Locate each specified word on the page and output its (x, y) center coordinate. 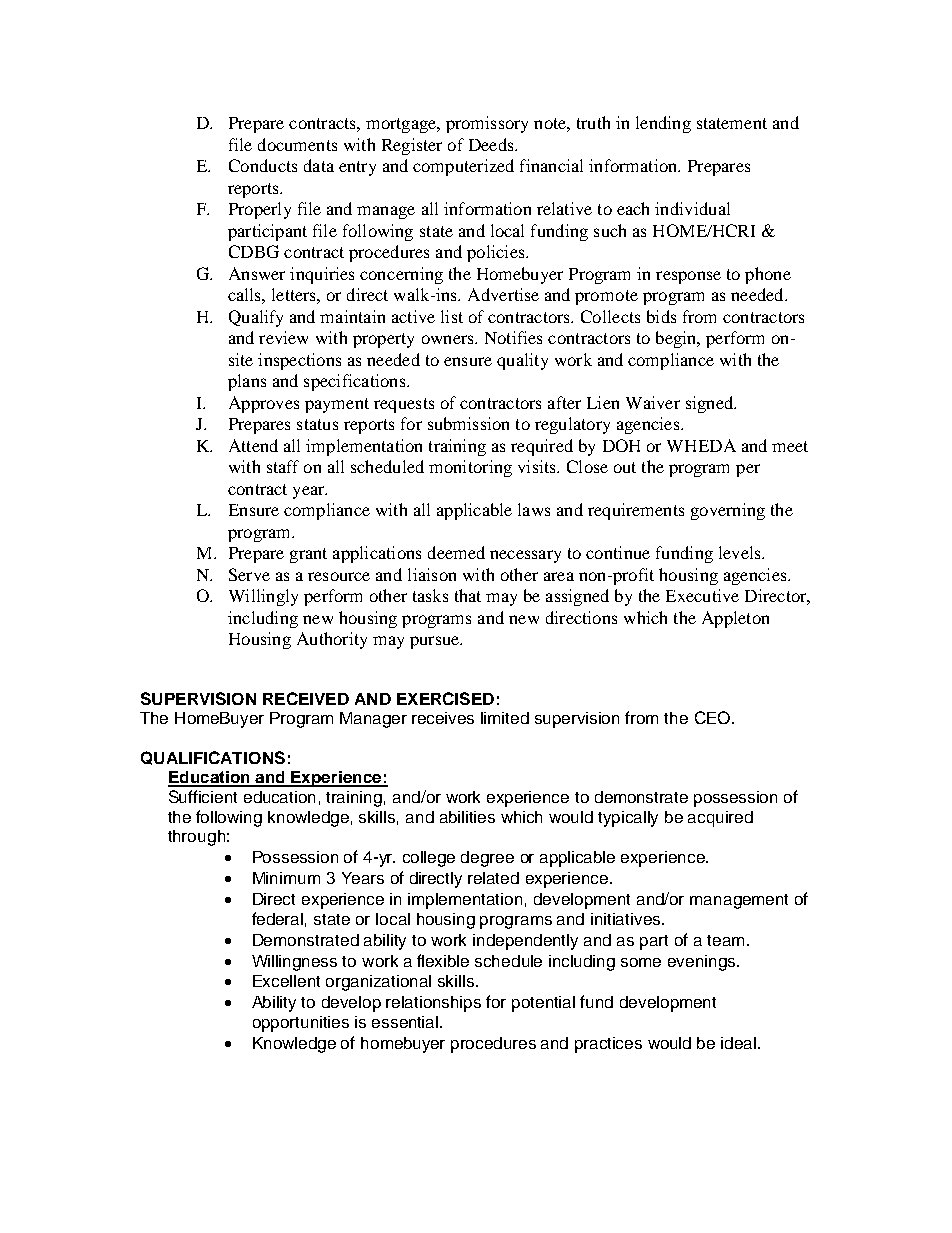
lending (663, 124)
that (468, 595)
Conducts (263, 165)
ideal (740, 1043)
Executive (702, 595)
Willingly (263, 597)
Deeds (492, 144)
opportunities (301, 1024)
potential (543, 1004)
